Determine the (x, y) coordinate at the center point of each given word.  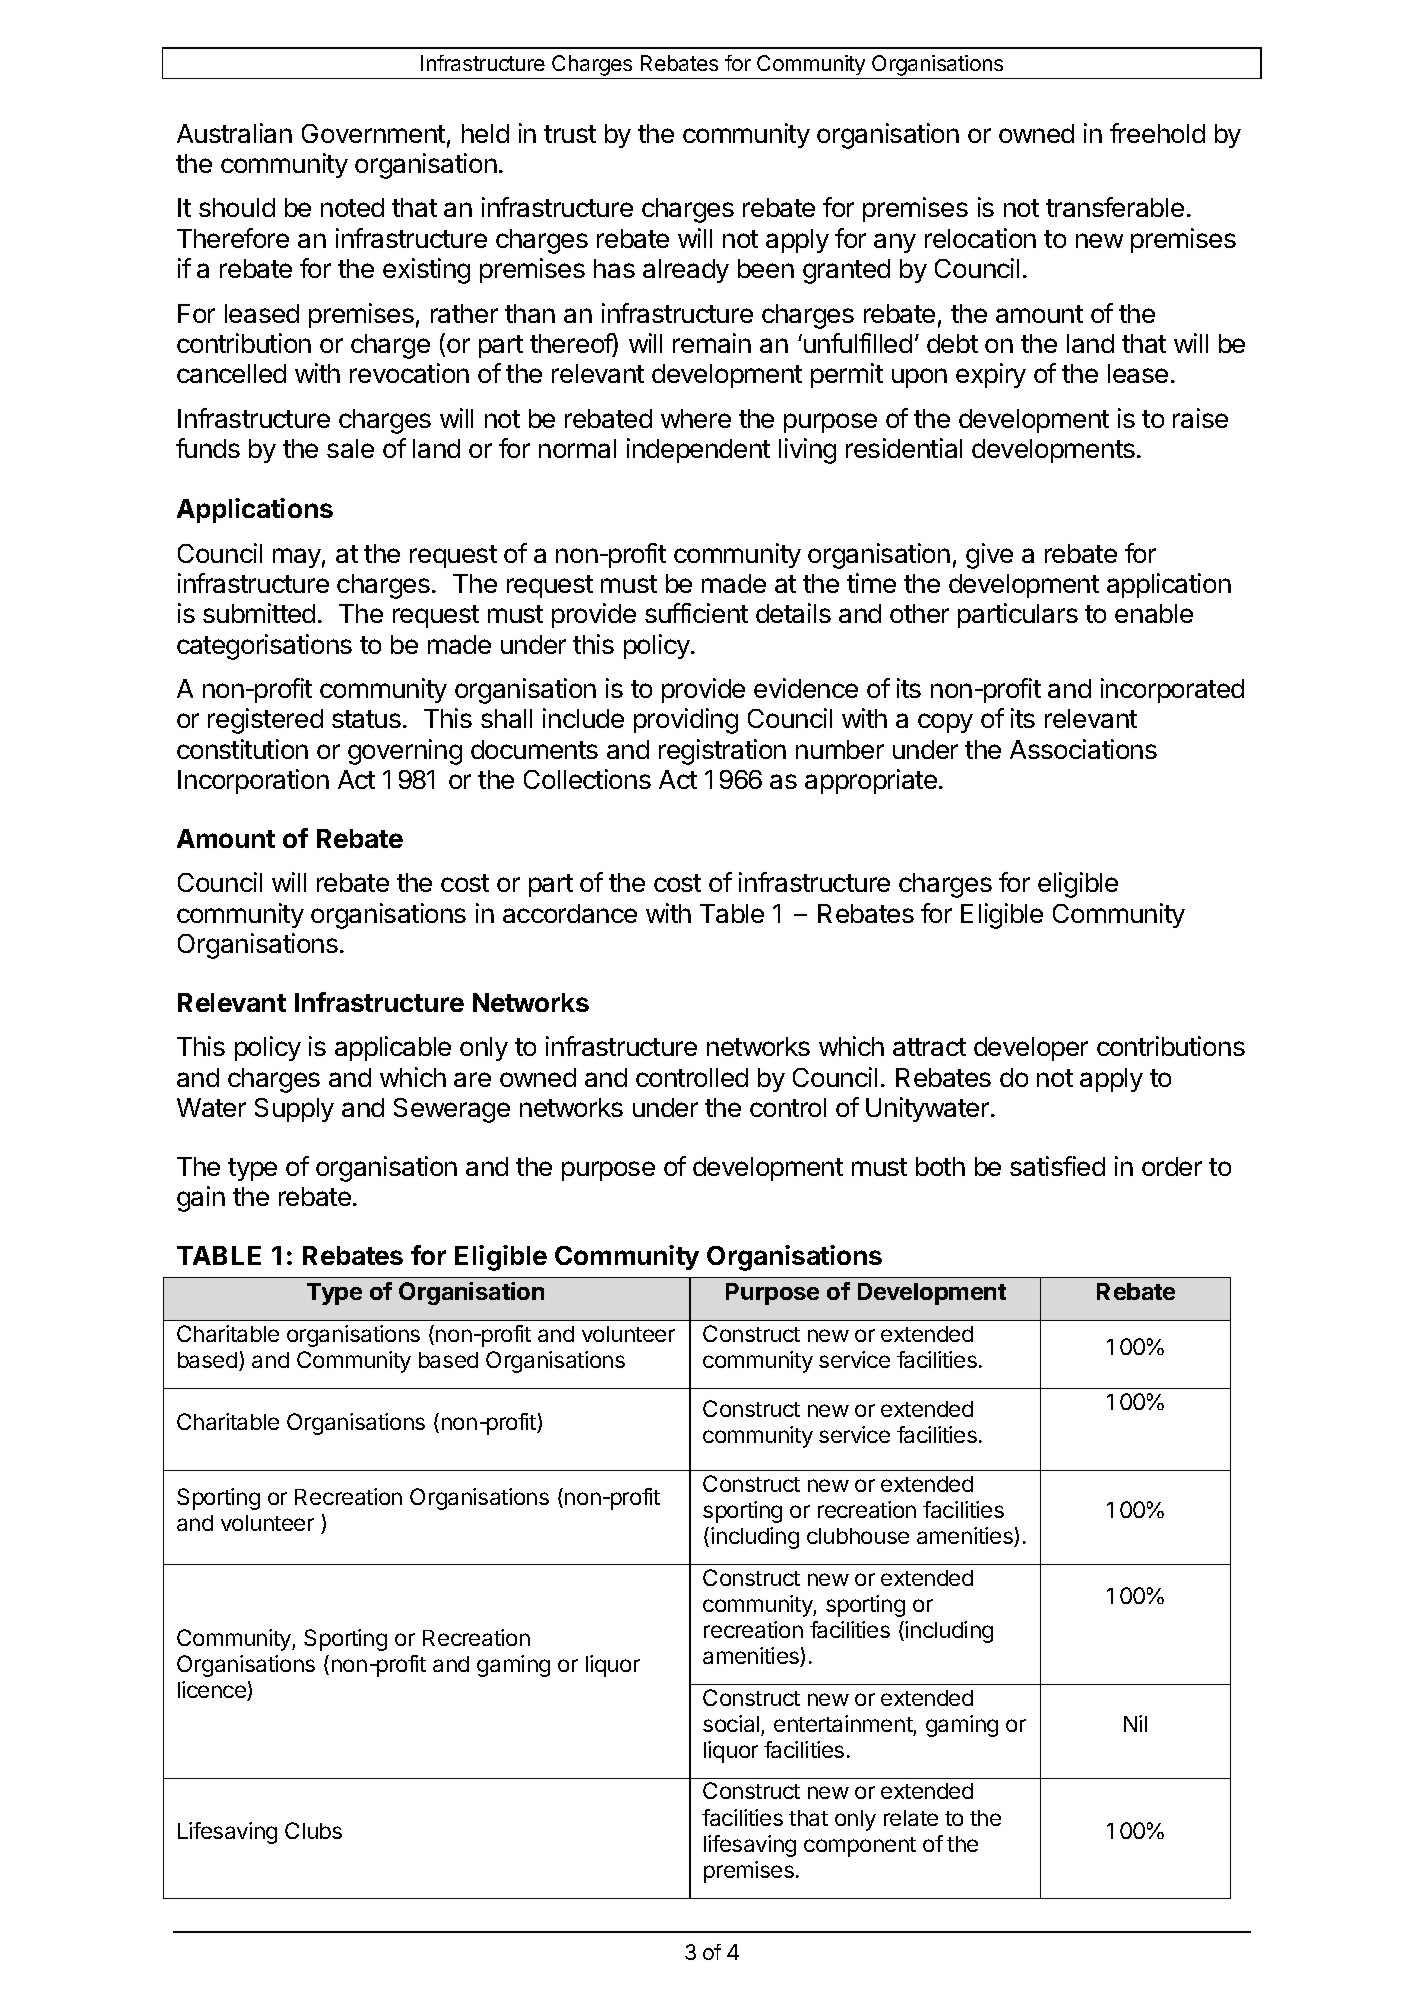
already (686, 271)
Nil (1135, 1723)
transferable (1115, 207)
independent (698, 450)
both (940, 1166)
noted (352, 207)
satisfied (1057, 1166)
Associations (1083, 749)
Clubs (313, 1830)
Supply (294, 1110)
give (989, 556)
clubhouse (858, 1536)
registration (722, 752)
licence (213, 1691)
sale (350, 448)
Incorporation (253, 781)
